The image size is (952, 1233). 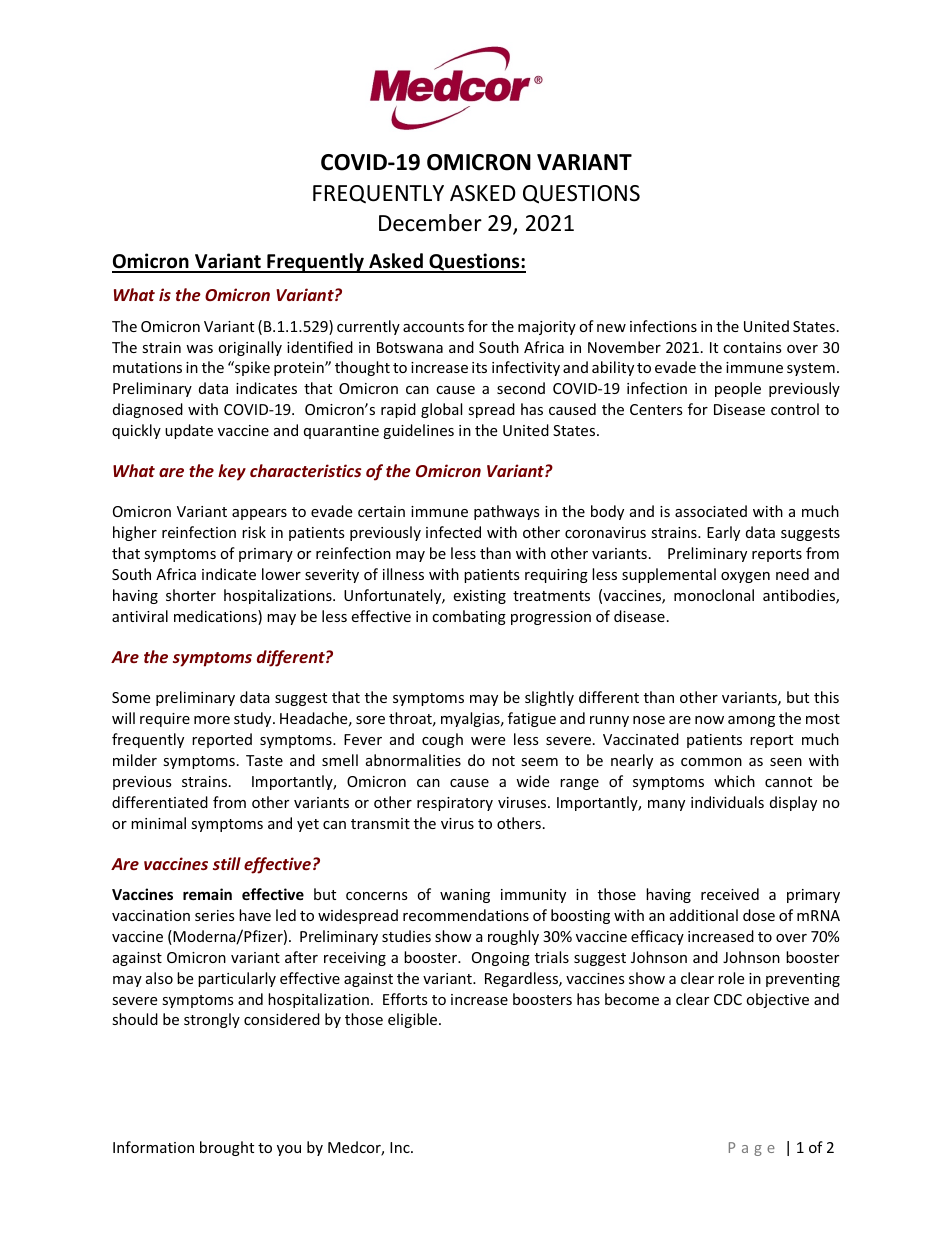 I want to click on contains, so click(x=752, y=347).
